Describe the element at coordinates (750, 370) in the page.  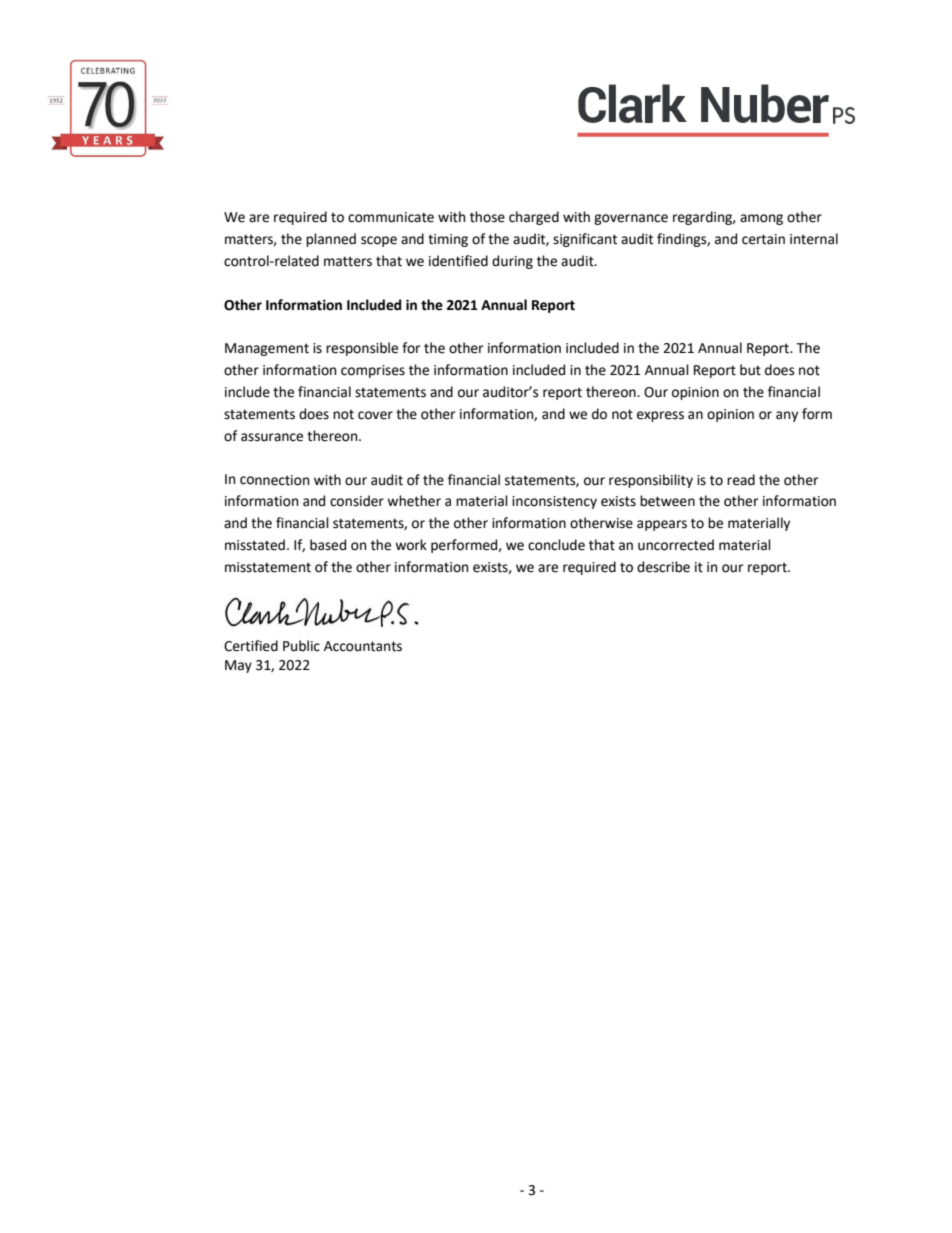
I see `but` at that location.
